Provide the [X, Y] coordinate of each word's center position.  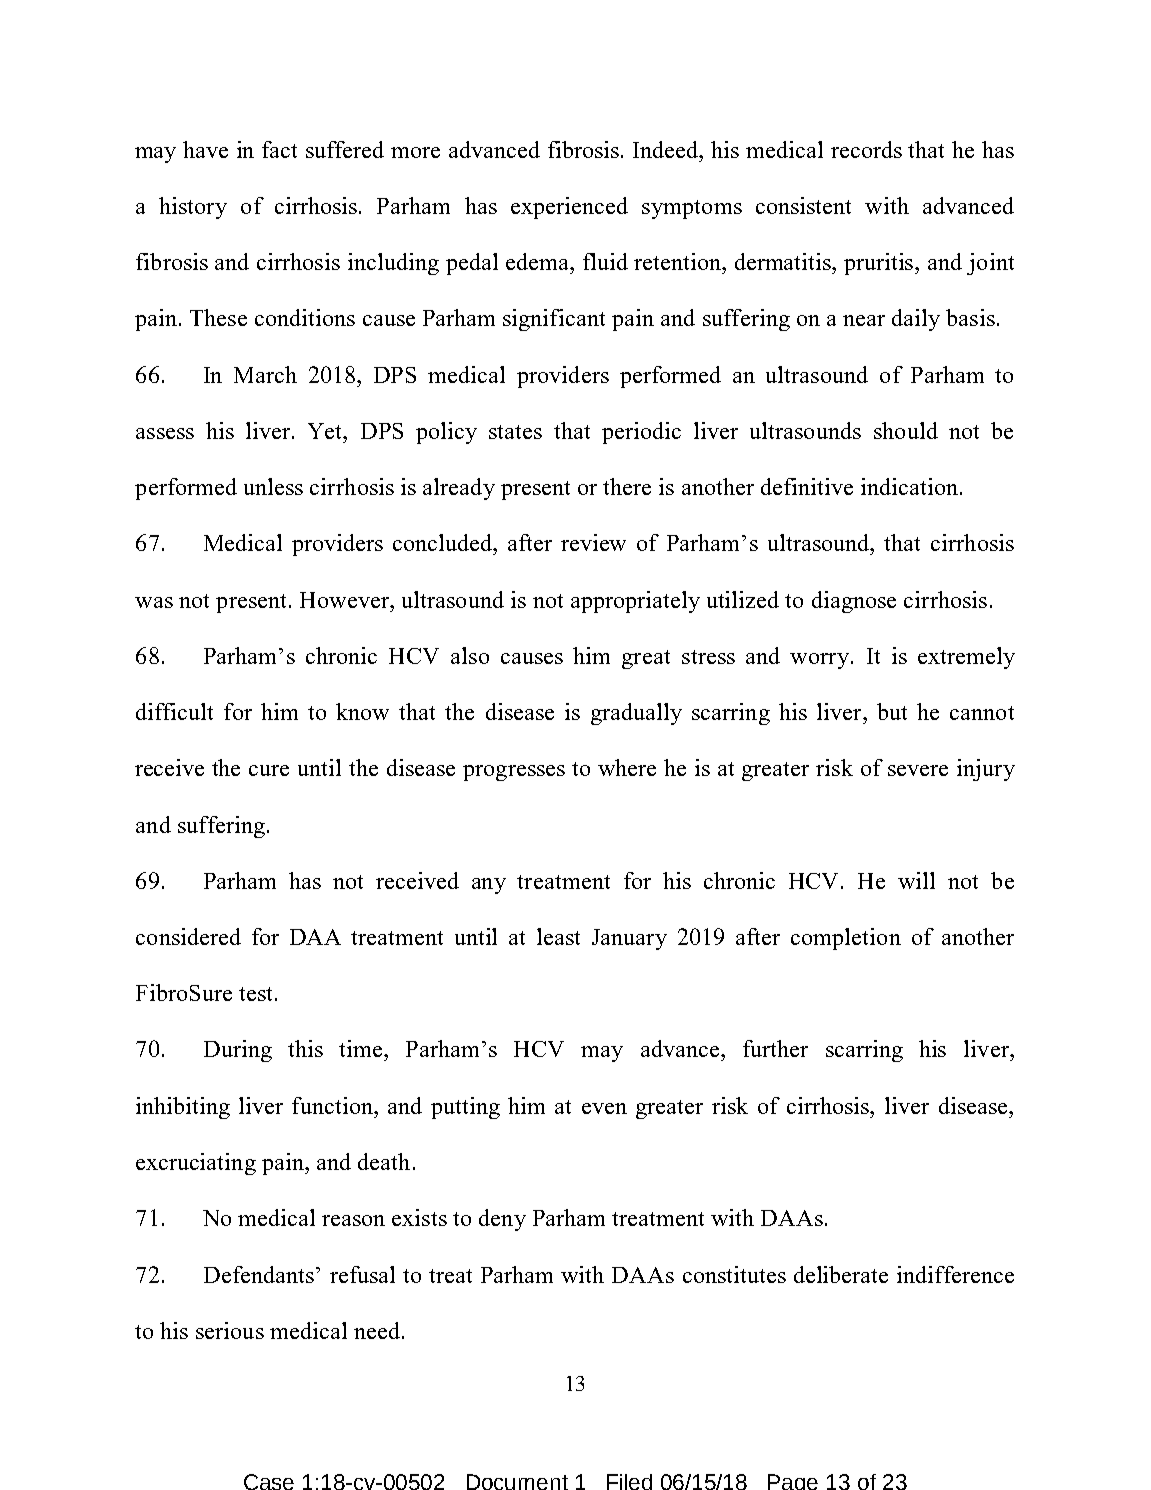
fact [279, 149]
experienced [569, 208]
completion [846, 939]
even [604, 1108]
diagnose [854, 602]
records [866, 149]
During [238, 1051]
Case [269, 1482]
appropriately [635, 602]
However [346, 600]
